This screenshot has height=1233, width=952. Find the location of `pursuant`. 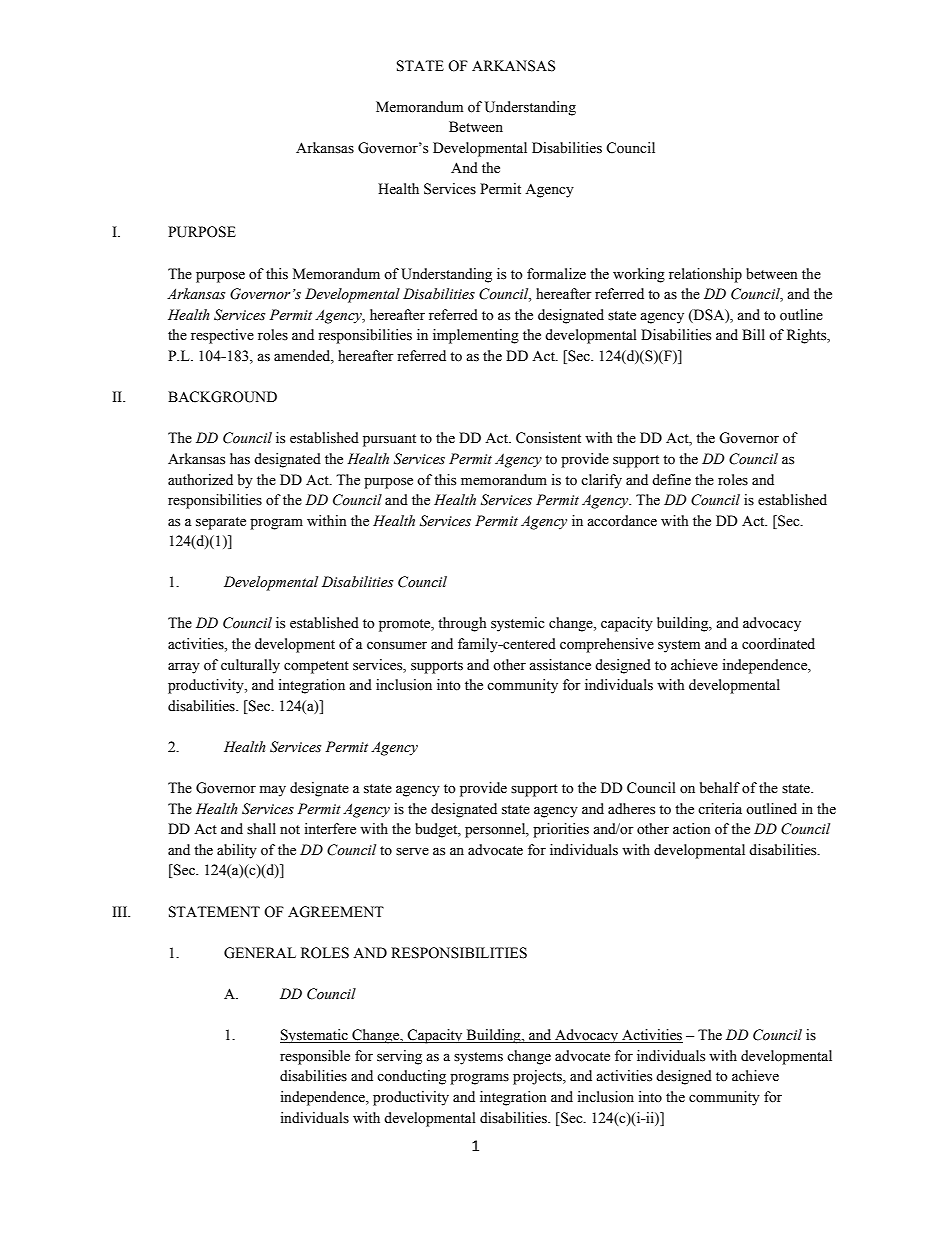

pursuant is located at coordinates (389, 440).
